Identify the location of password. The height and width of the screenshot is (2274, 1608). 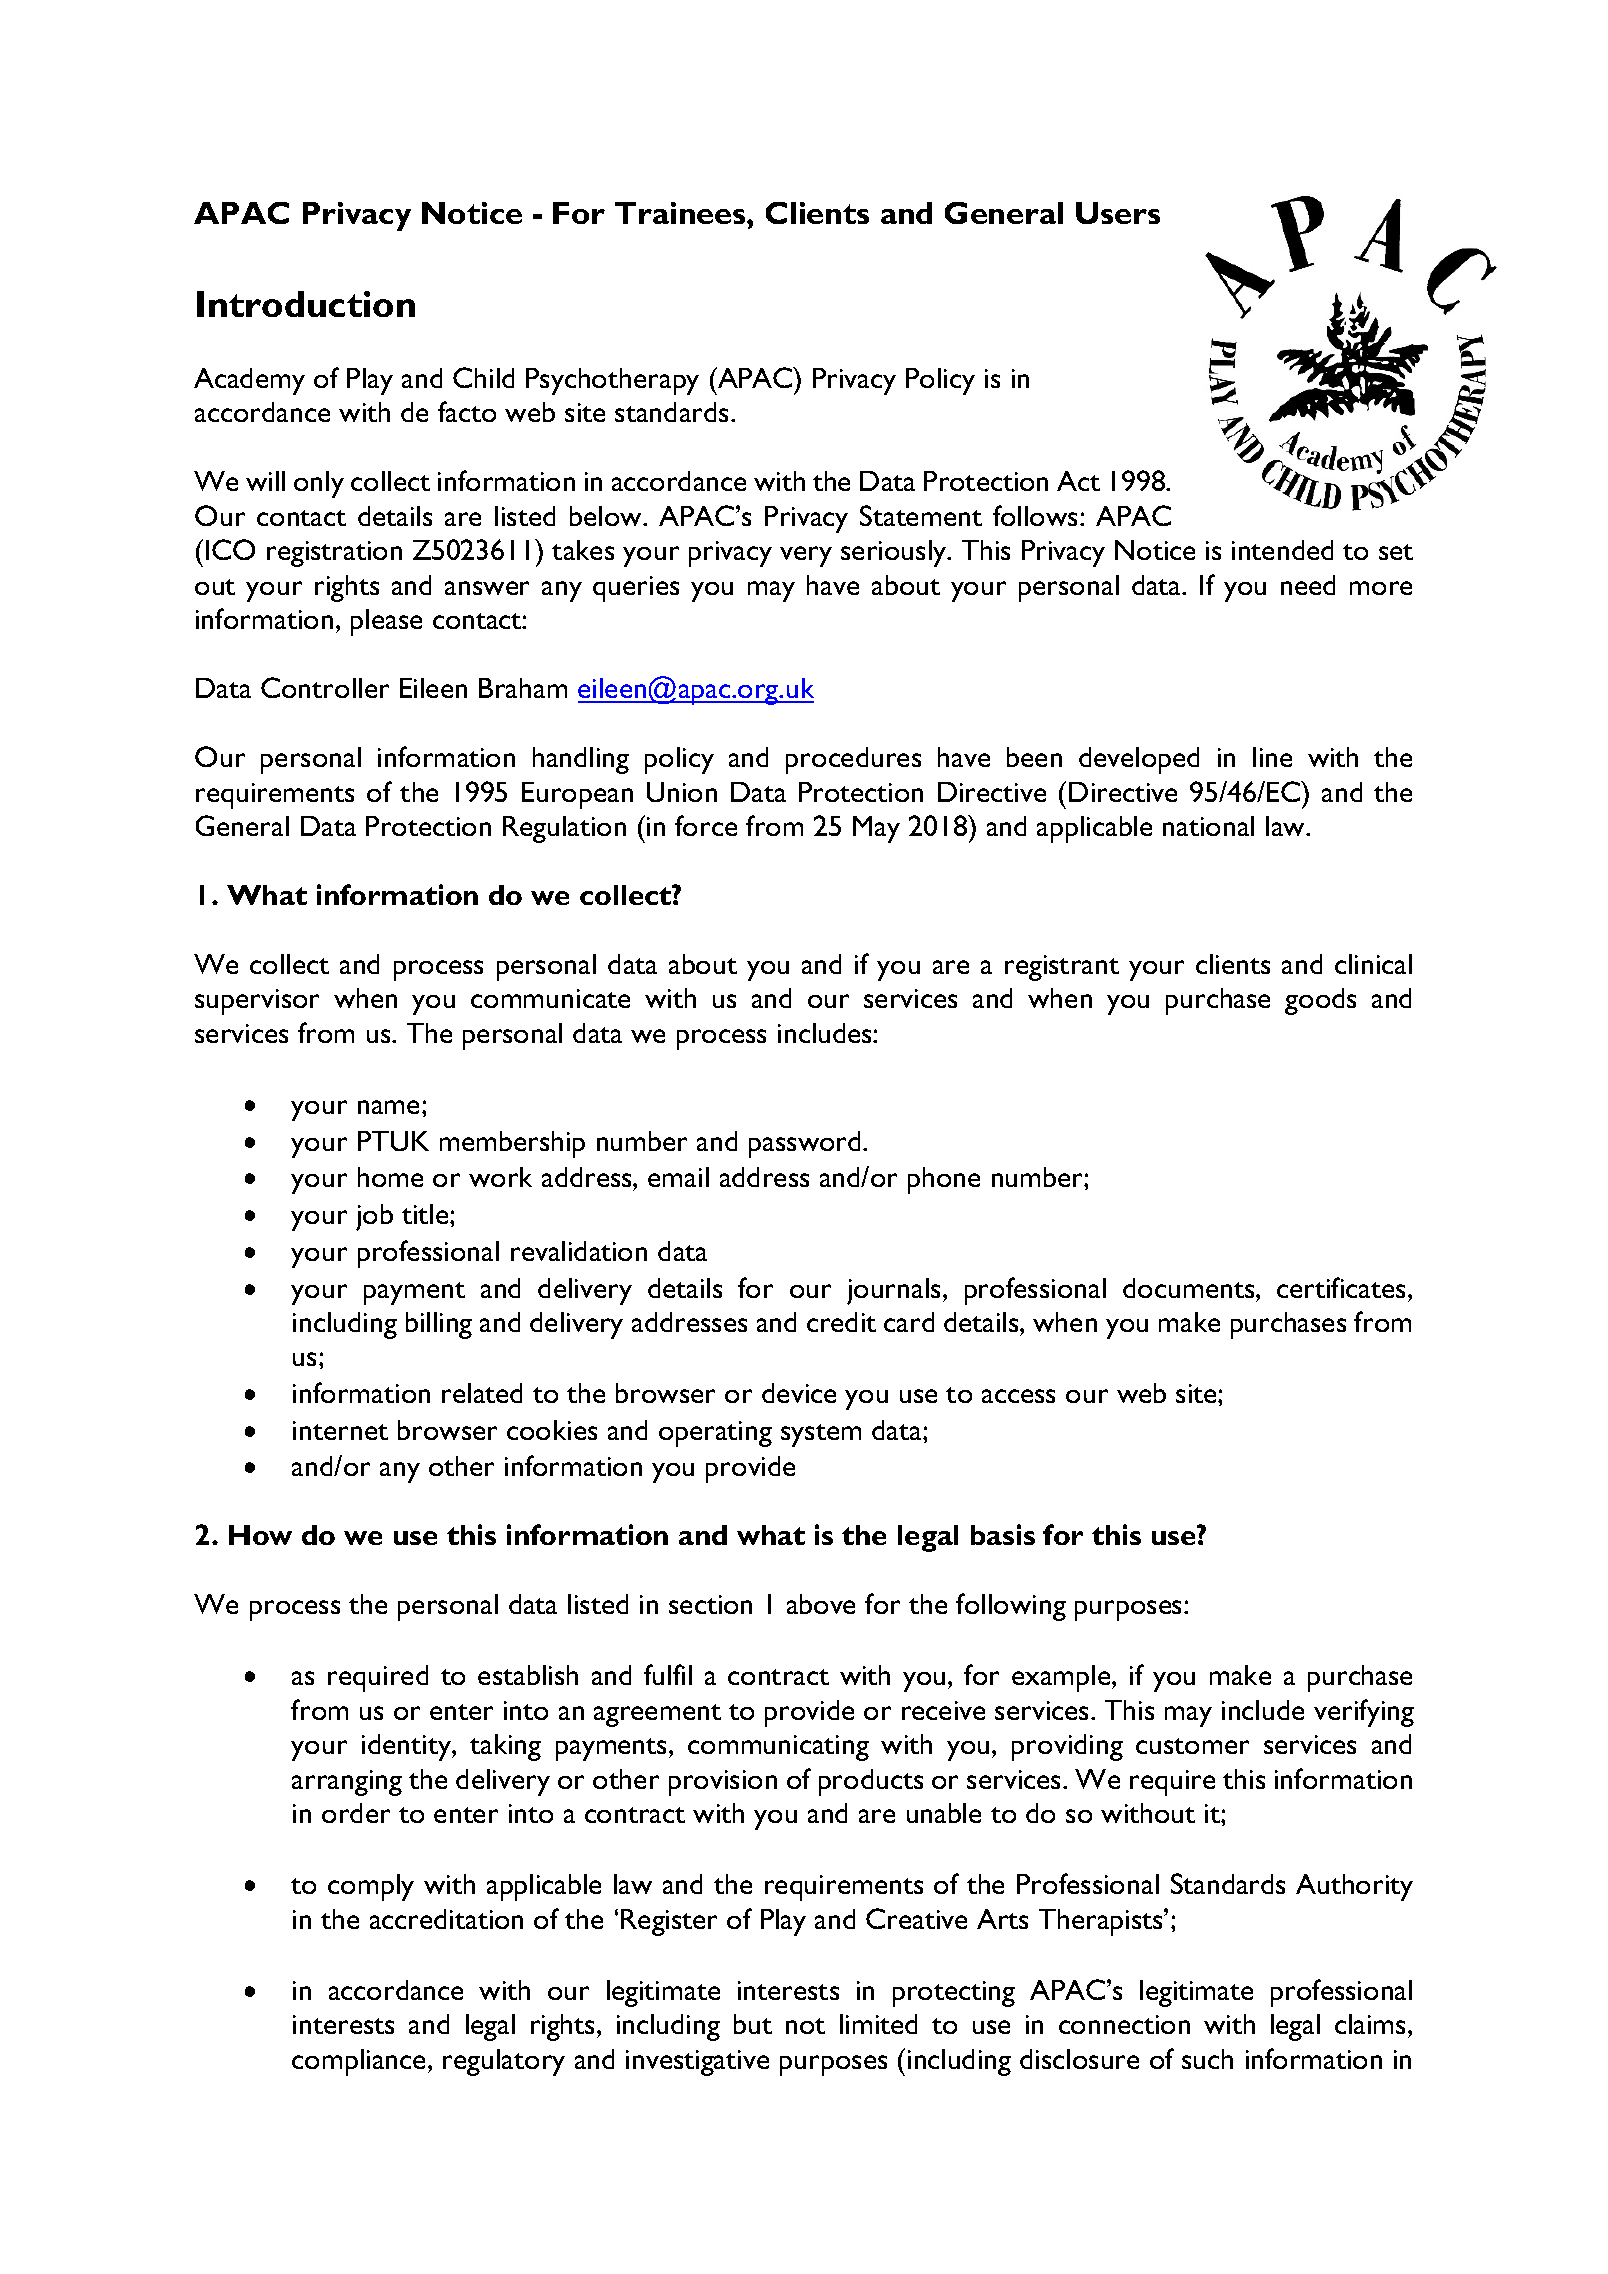
(806, 1144).
